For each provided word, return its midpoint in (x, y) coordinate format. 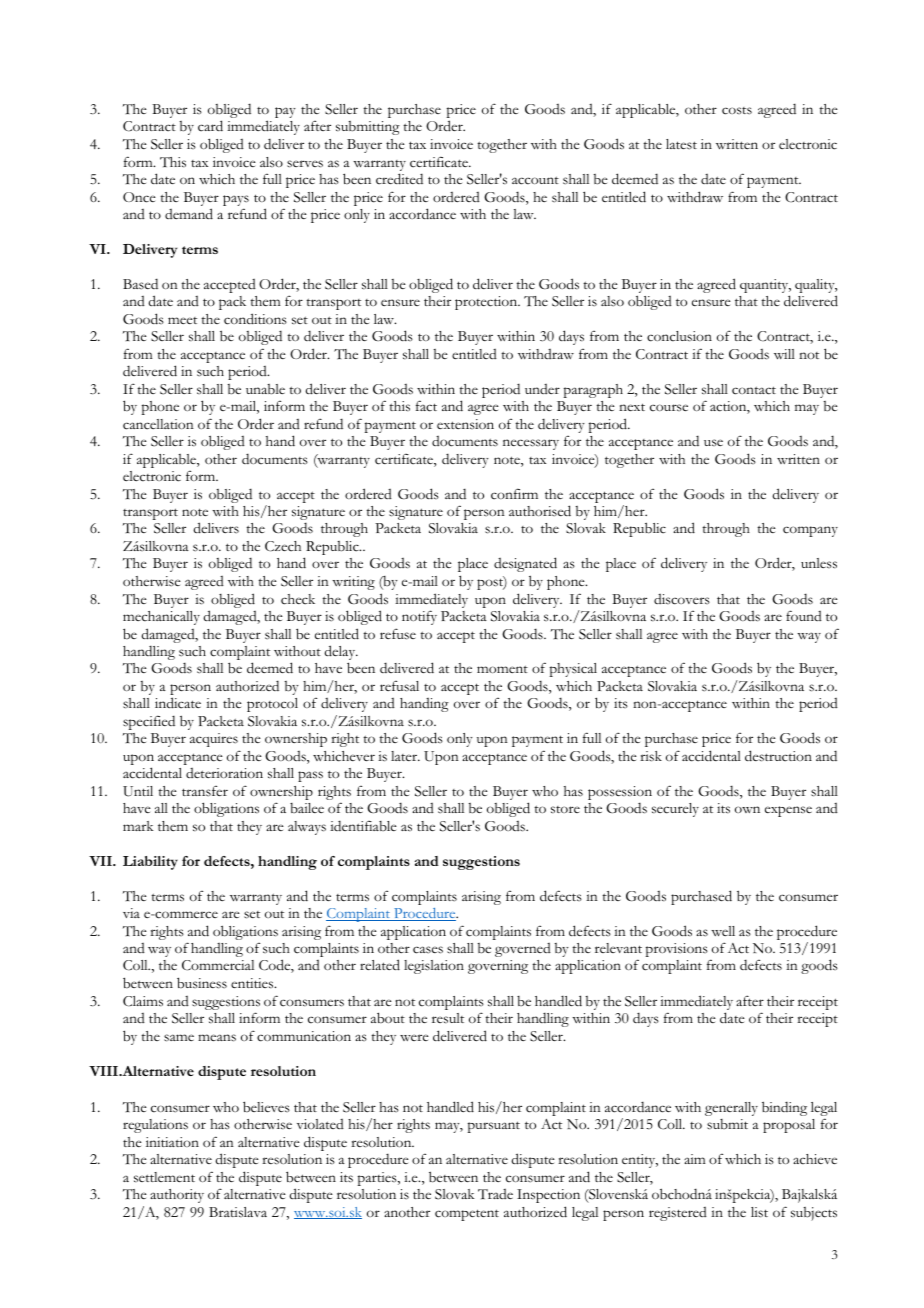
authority (177, 1196)
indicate (178, 703)
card (210, 126)
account (535, 180)
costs (737, 111)
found (804, 615)
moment (502, 669)
